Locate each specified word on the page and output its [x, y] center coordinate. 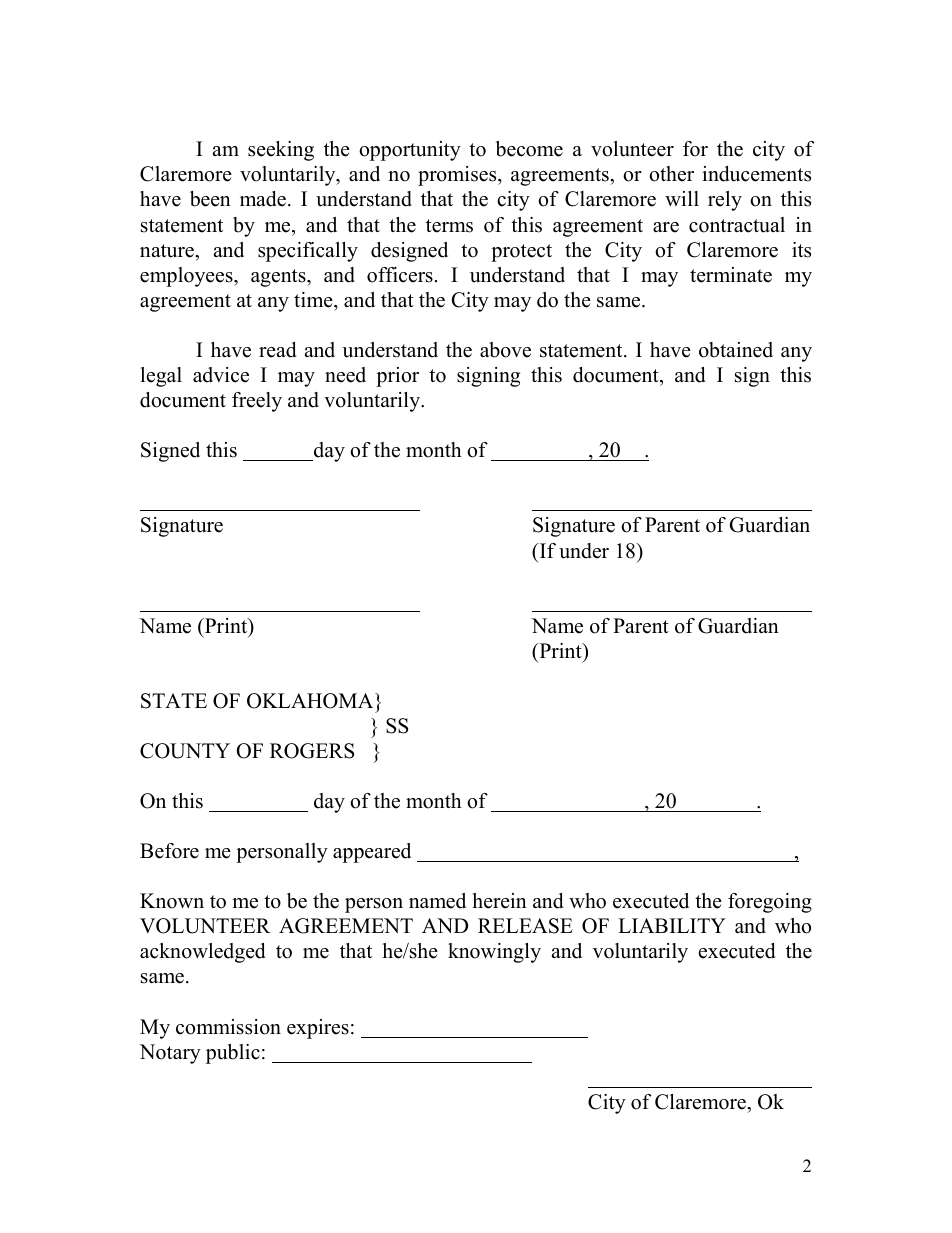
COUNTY [185, 751]
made [263, 199]
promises [458, 176]
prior [397, 377]
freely [257, 402]
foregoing [770, 903]
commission [228, 1027]
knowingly [494, 953]
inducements [756, 174]
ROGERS [312, 751]
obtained [736, 350]
